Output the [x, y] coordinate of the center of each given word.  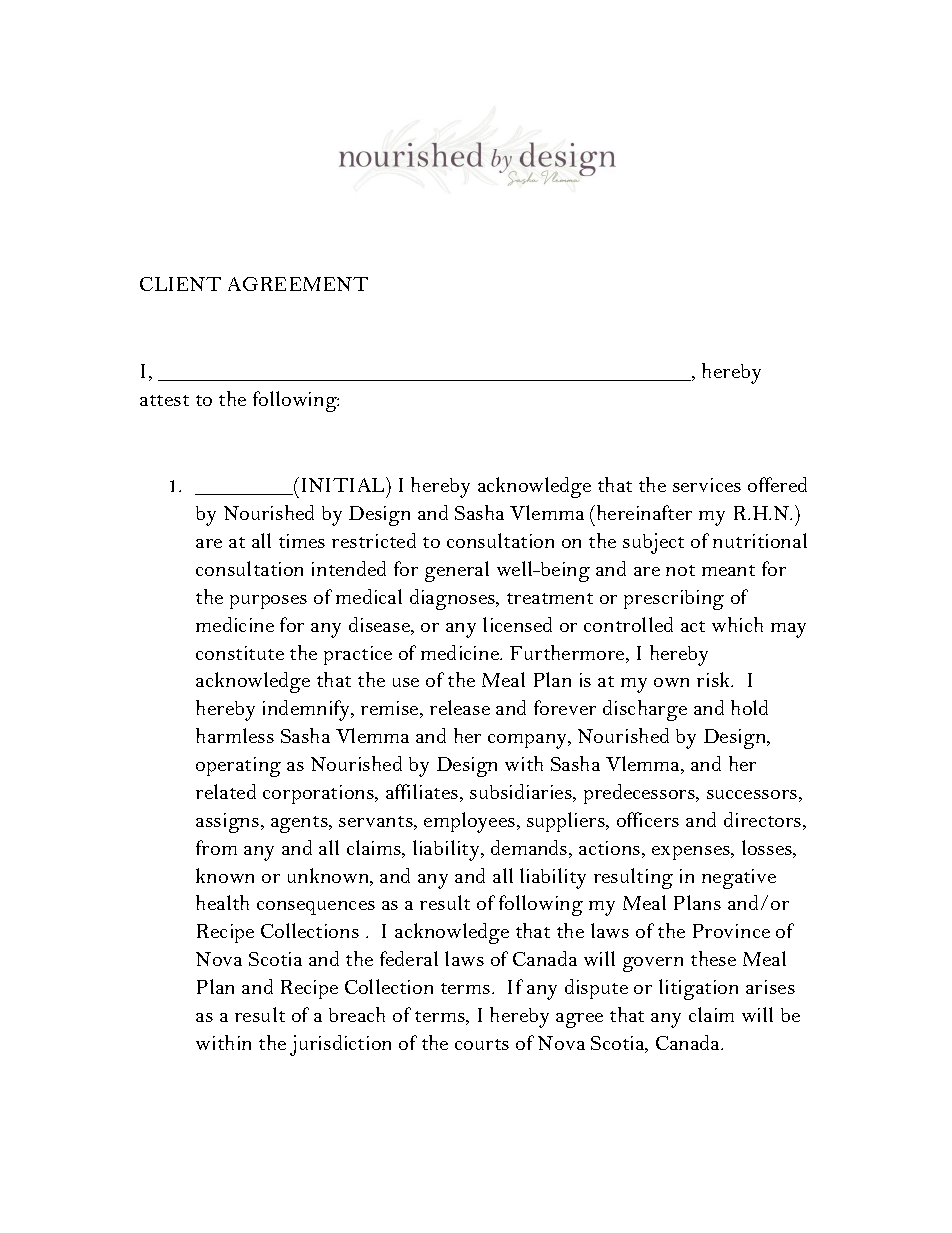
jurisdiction [340, 1045]
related [226, 791]
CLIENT [180, 284]
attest [164, 400]
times [302, 541]
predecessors [640, 794]
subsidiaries [522, 793]
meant [728, 570]
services [707, 485]
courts [482, 1044]
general [457, 571]
